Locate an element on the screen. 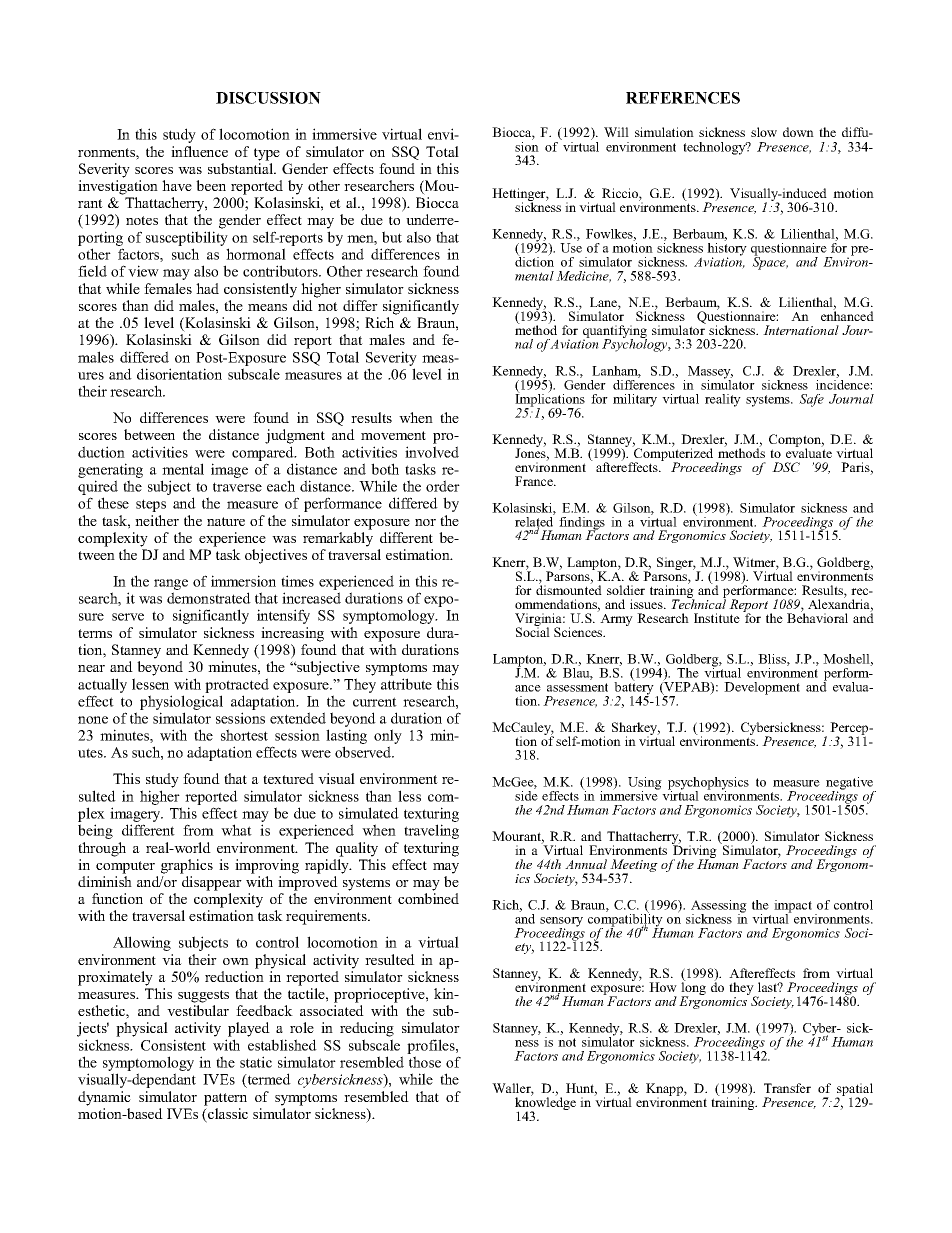 Image resolution: width=952 pixels, height=1233 pixels. influence is located at coordinates (199, 151).
